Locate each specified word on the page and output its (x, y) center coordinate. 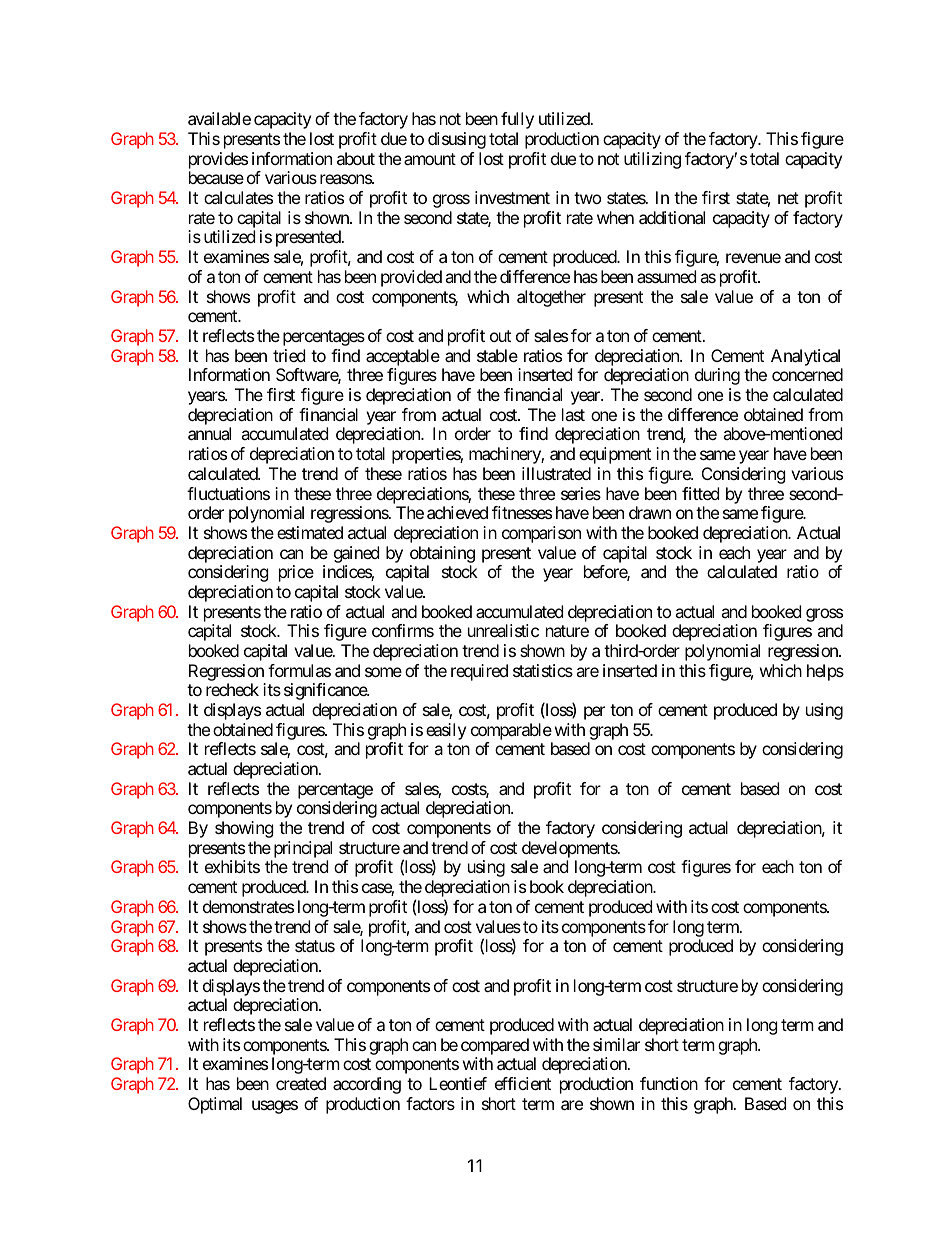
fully (517, 120)
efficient (523, 1083)
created (301, 1083)
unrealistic (503, 630)
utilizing (652, 160)
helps (825, 672)
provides (218, 162)
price (296, 573)
